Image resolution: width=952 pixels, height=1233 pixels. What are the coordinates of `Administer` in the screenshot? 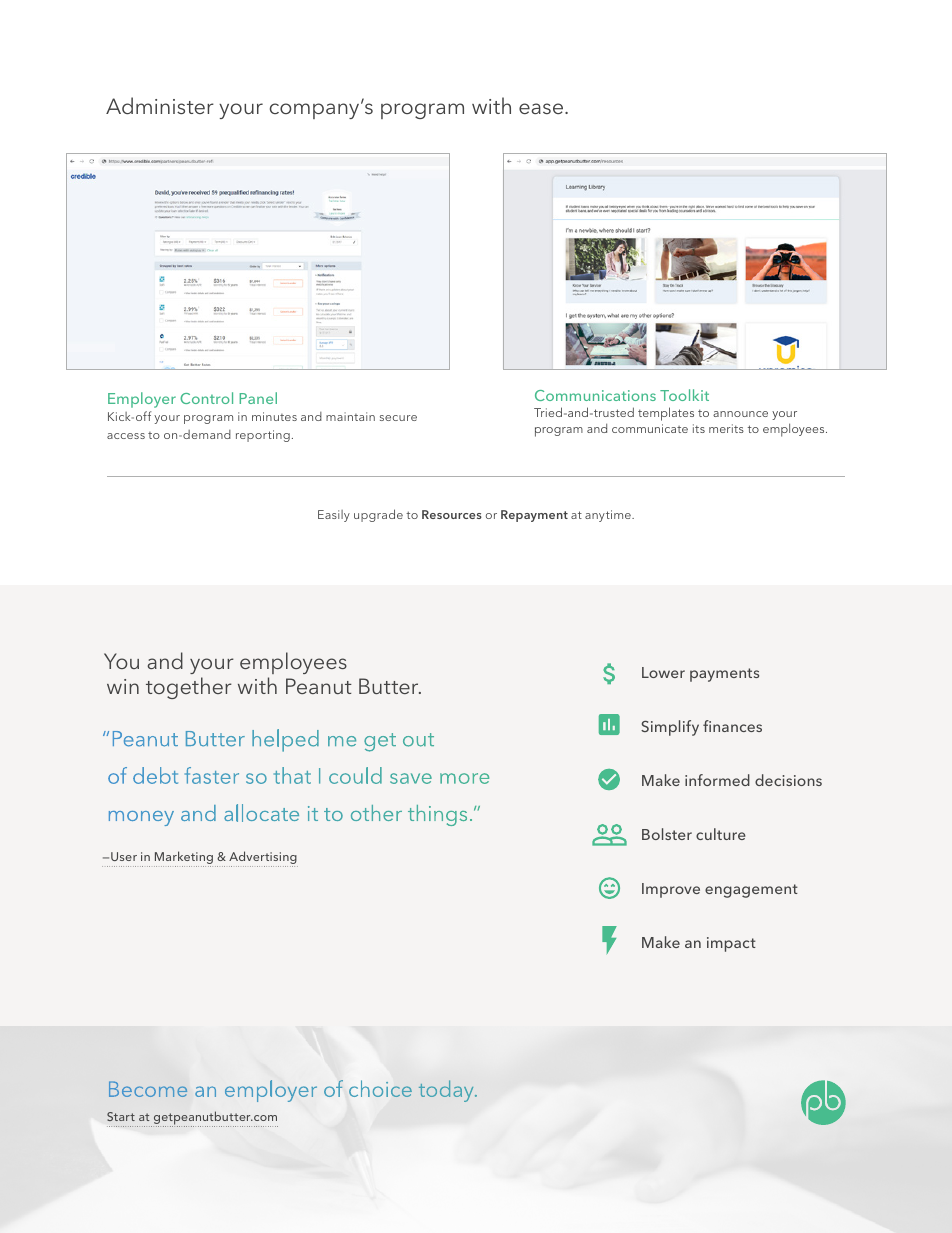 It's located at (160, 105).
